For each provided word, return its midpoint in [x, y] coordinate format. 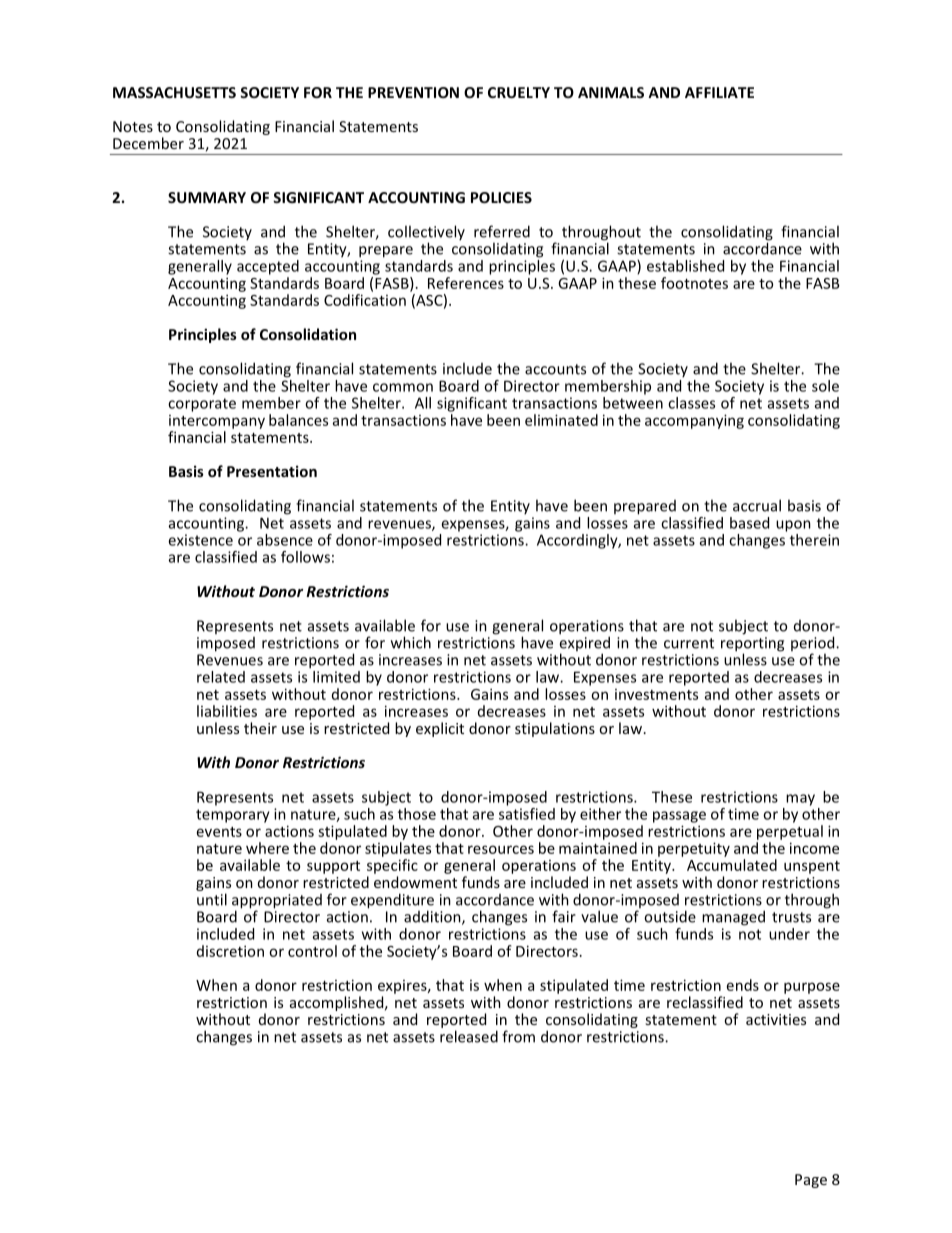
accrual [757, 505]
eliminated [561, 420]
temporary [233, 816]
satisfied [527, 812]
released [469, 1036]
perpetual [790, 832]
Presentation [272, 471]
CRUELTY [519, 92]
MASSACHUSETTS [174, 92]
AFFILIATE [719, 92]
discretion [230, 951]
